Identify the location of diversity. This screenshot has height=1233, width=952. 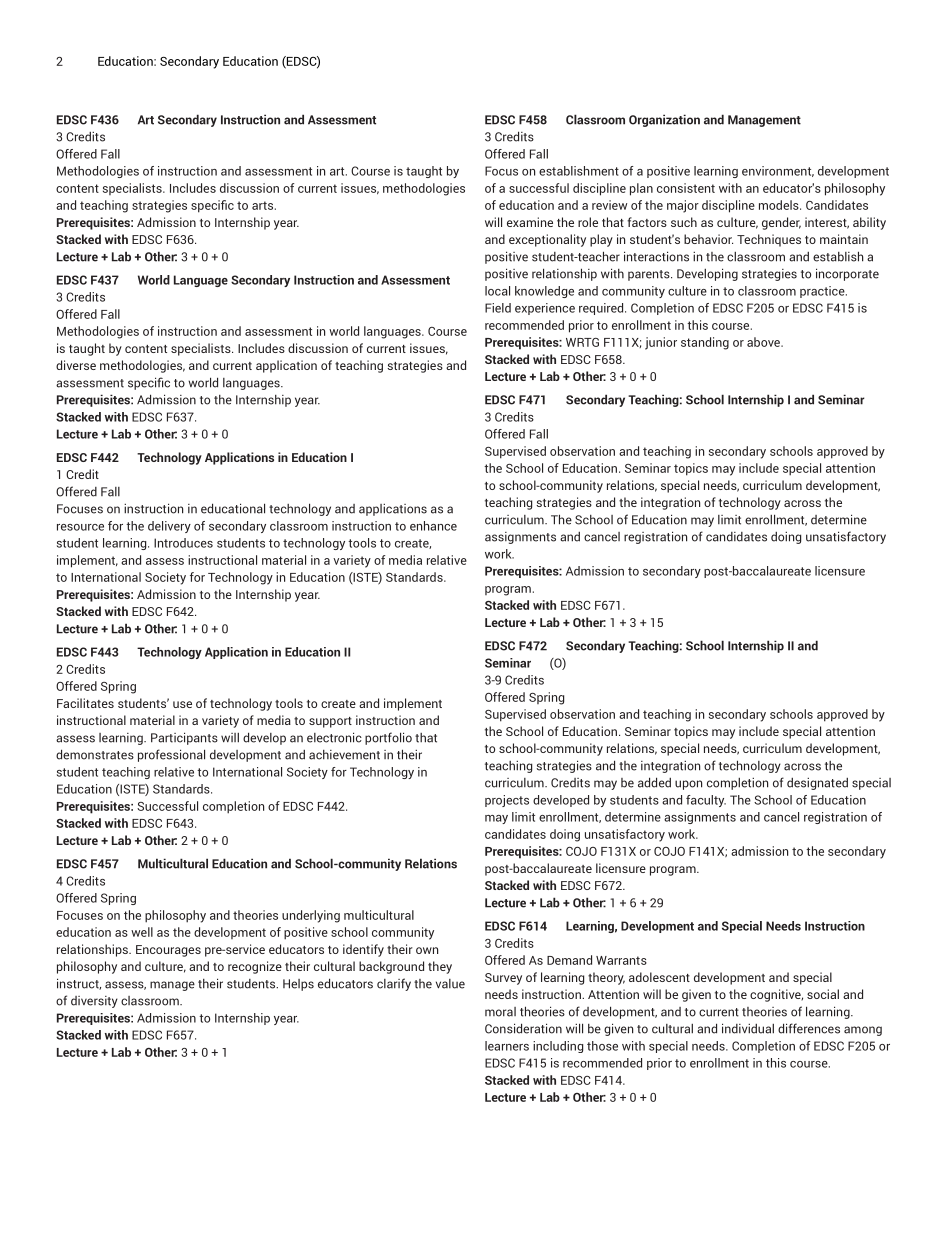
(94, 1002).
